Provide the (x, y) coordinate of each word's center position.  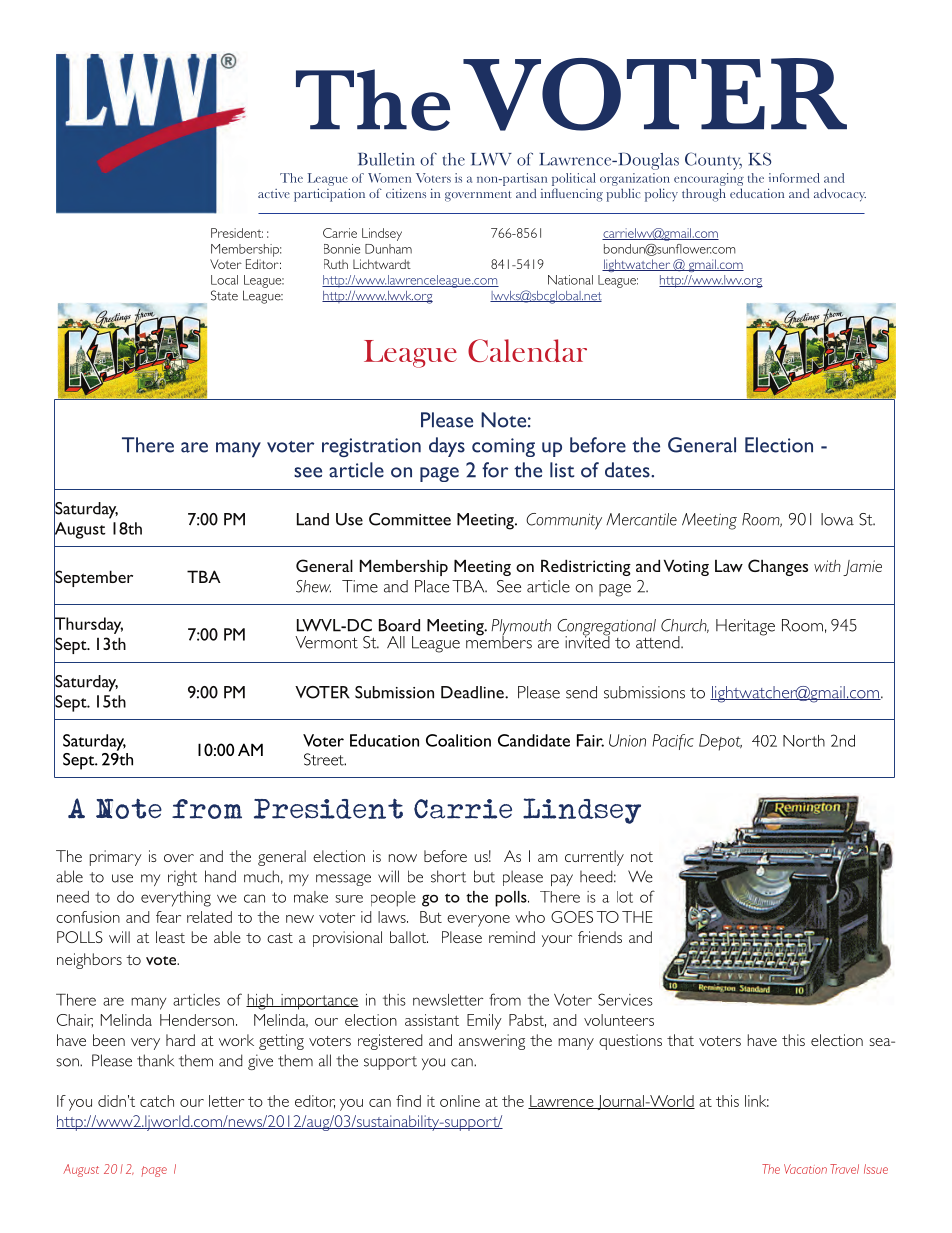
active (274, 193)
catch (157, 1101)
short (448, 876)
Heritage (745, 627)
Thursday (88, 625)
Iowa (837, 519)
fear (168, 917)
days (447, 447)
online (460, 1101)
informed (794, 178)
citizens (406, 193)
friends (600, 937)
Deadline (473, 692)
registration (371, 447)
